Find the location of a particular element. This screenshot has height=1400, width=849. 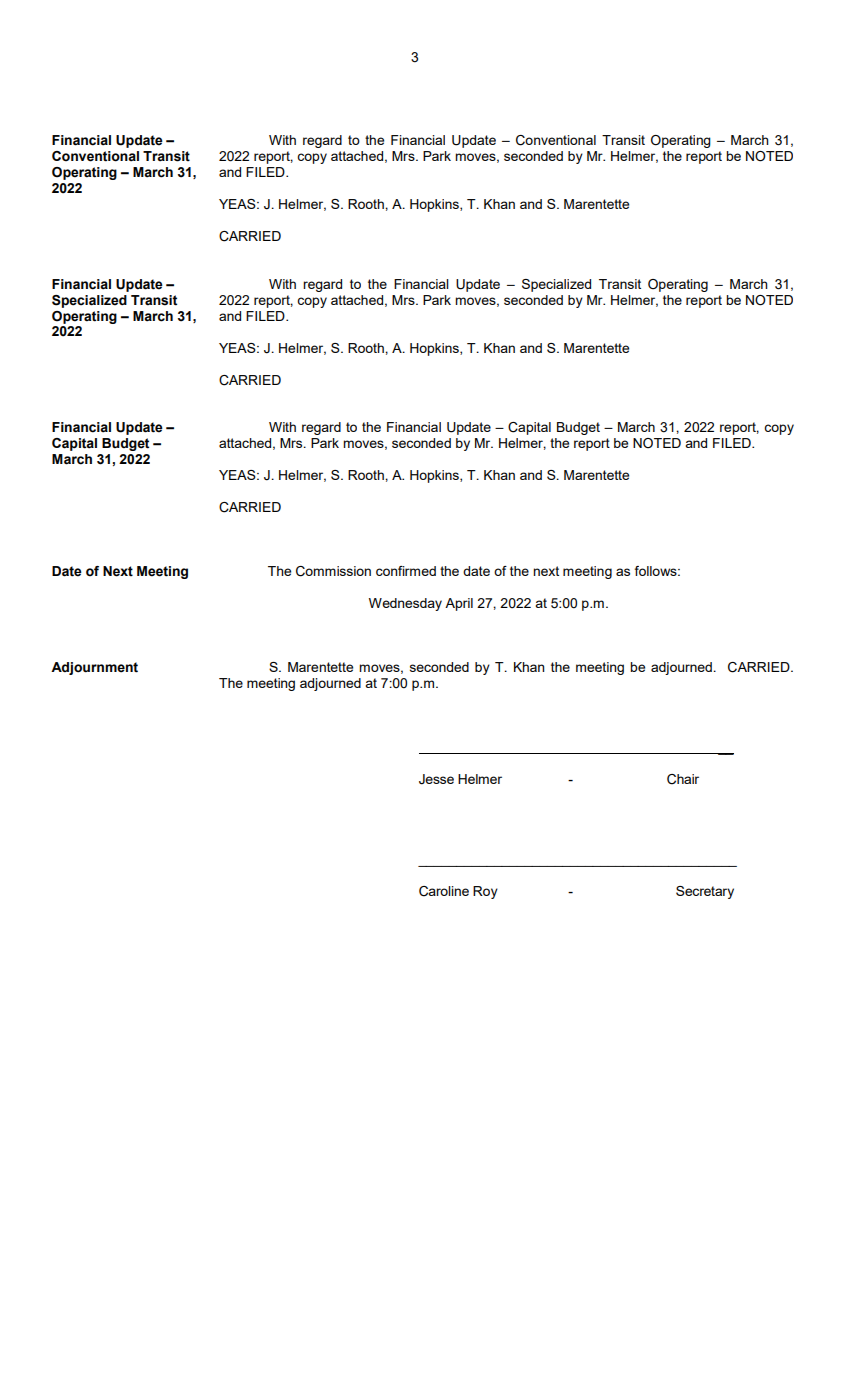

Chair is located at coordinates (683, 779).
